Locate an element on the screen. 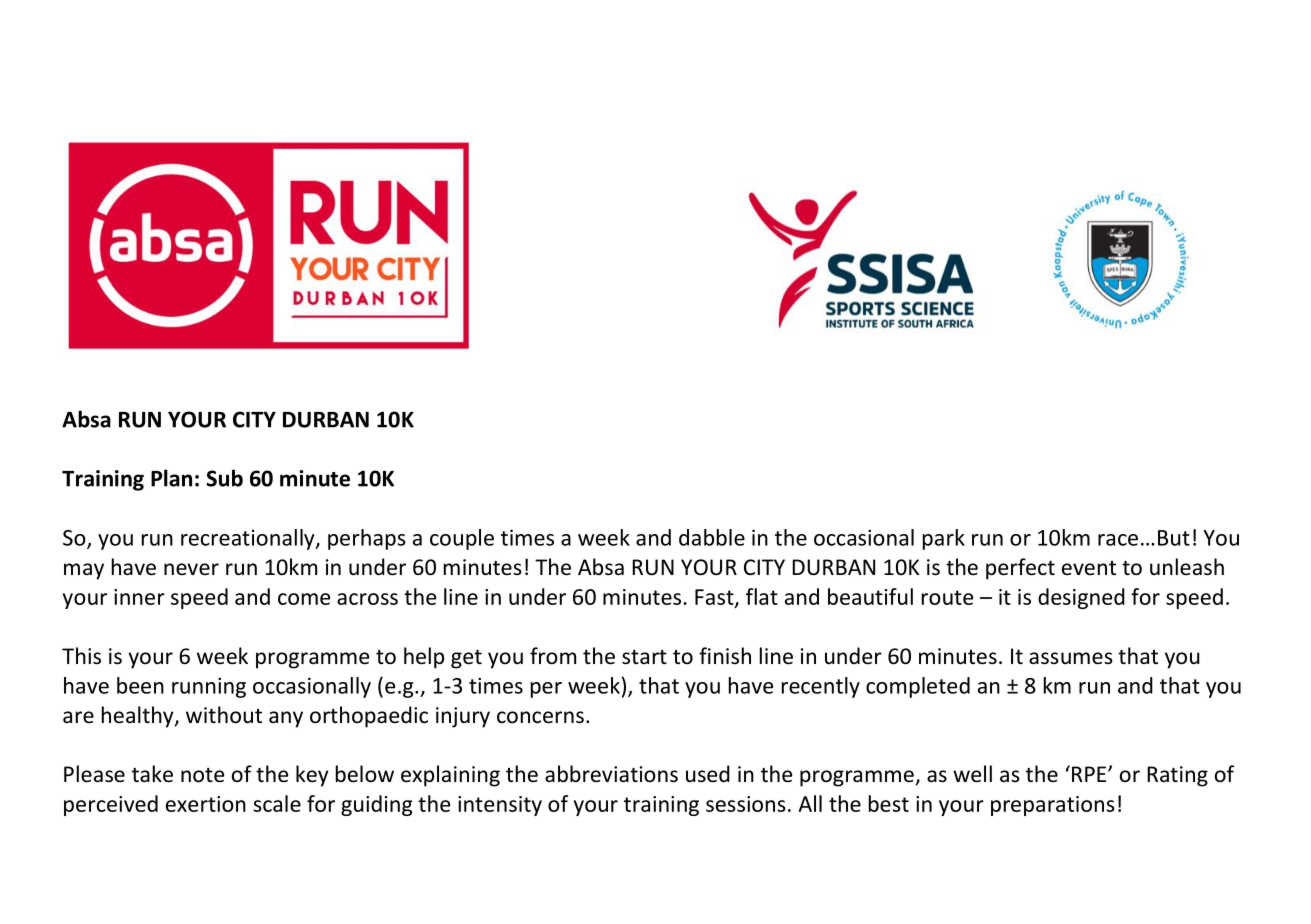  designed is located at coordinates (1081, 598).
